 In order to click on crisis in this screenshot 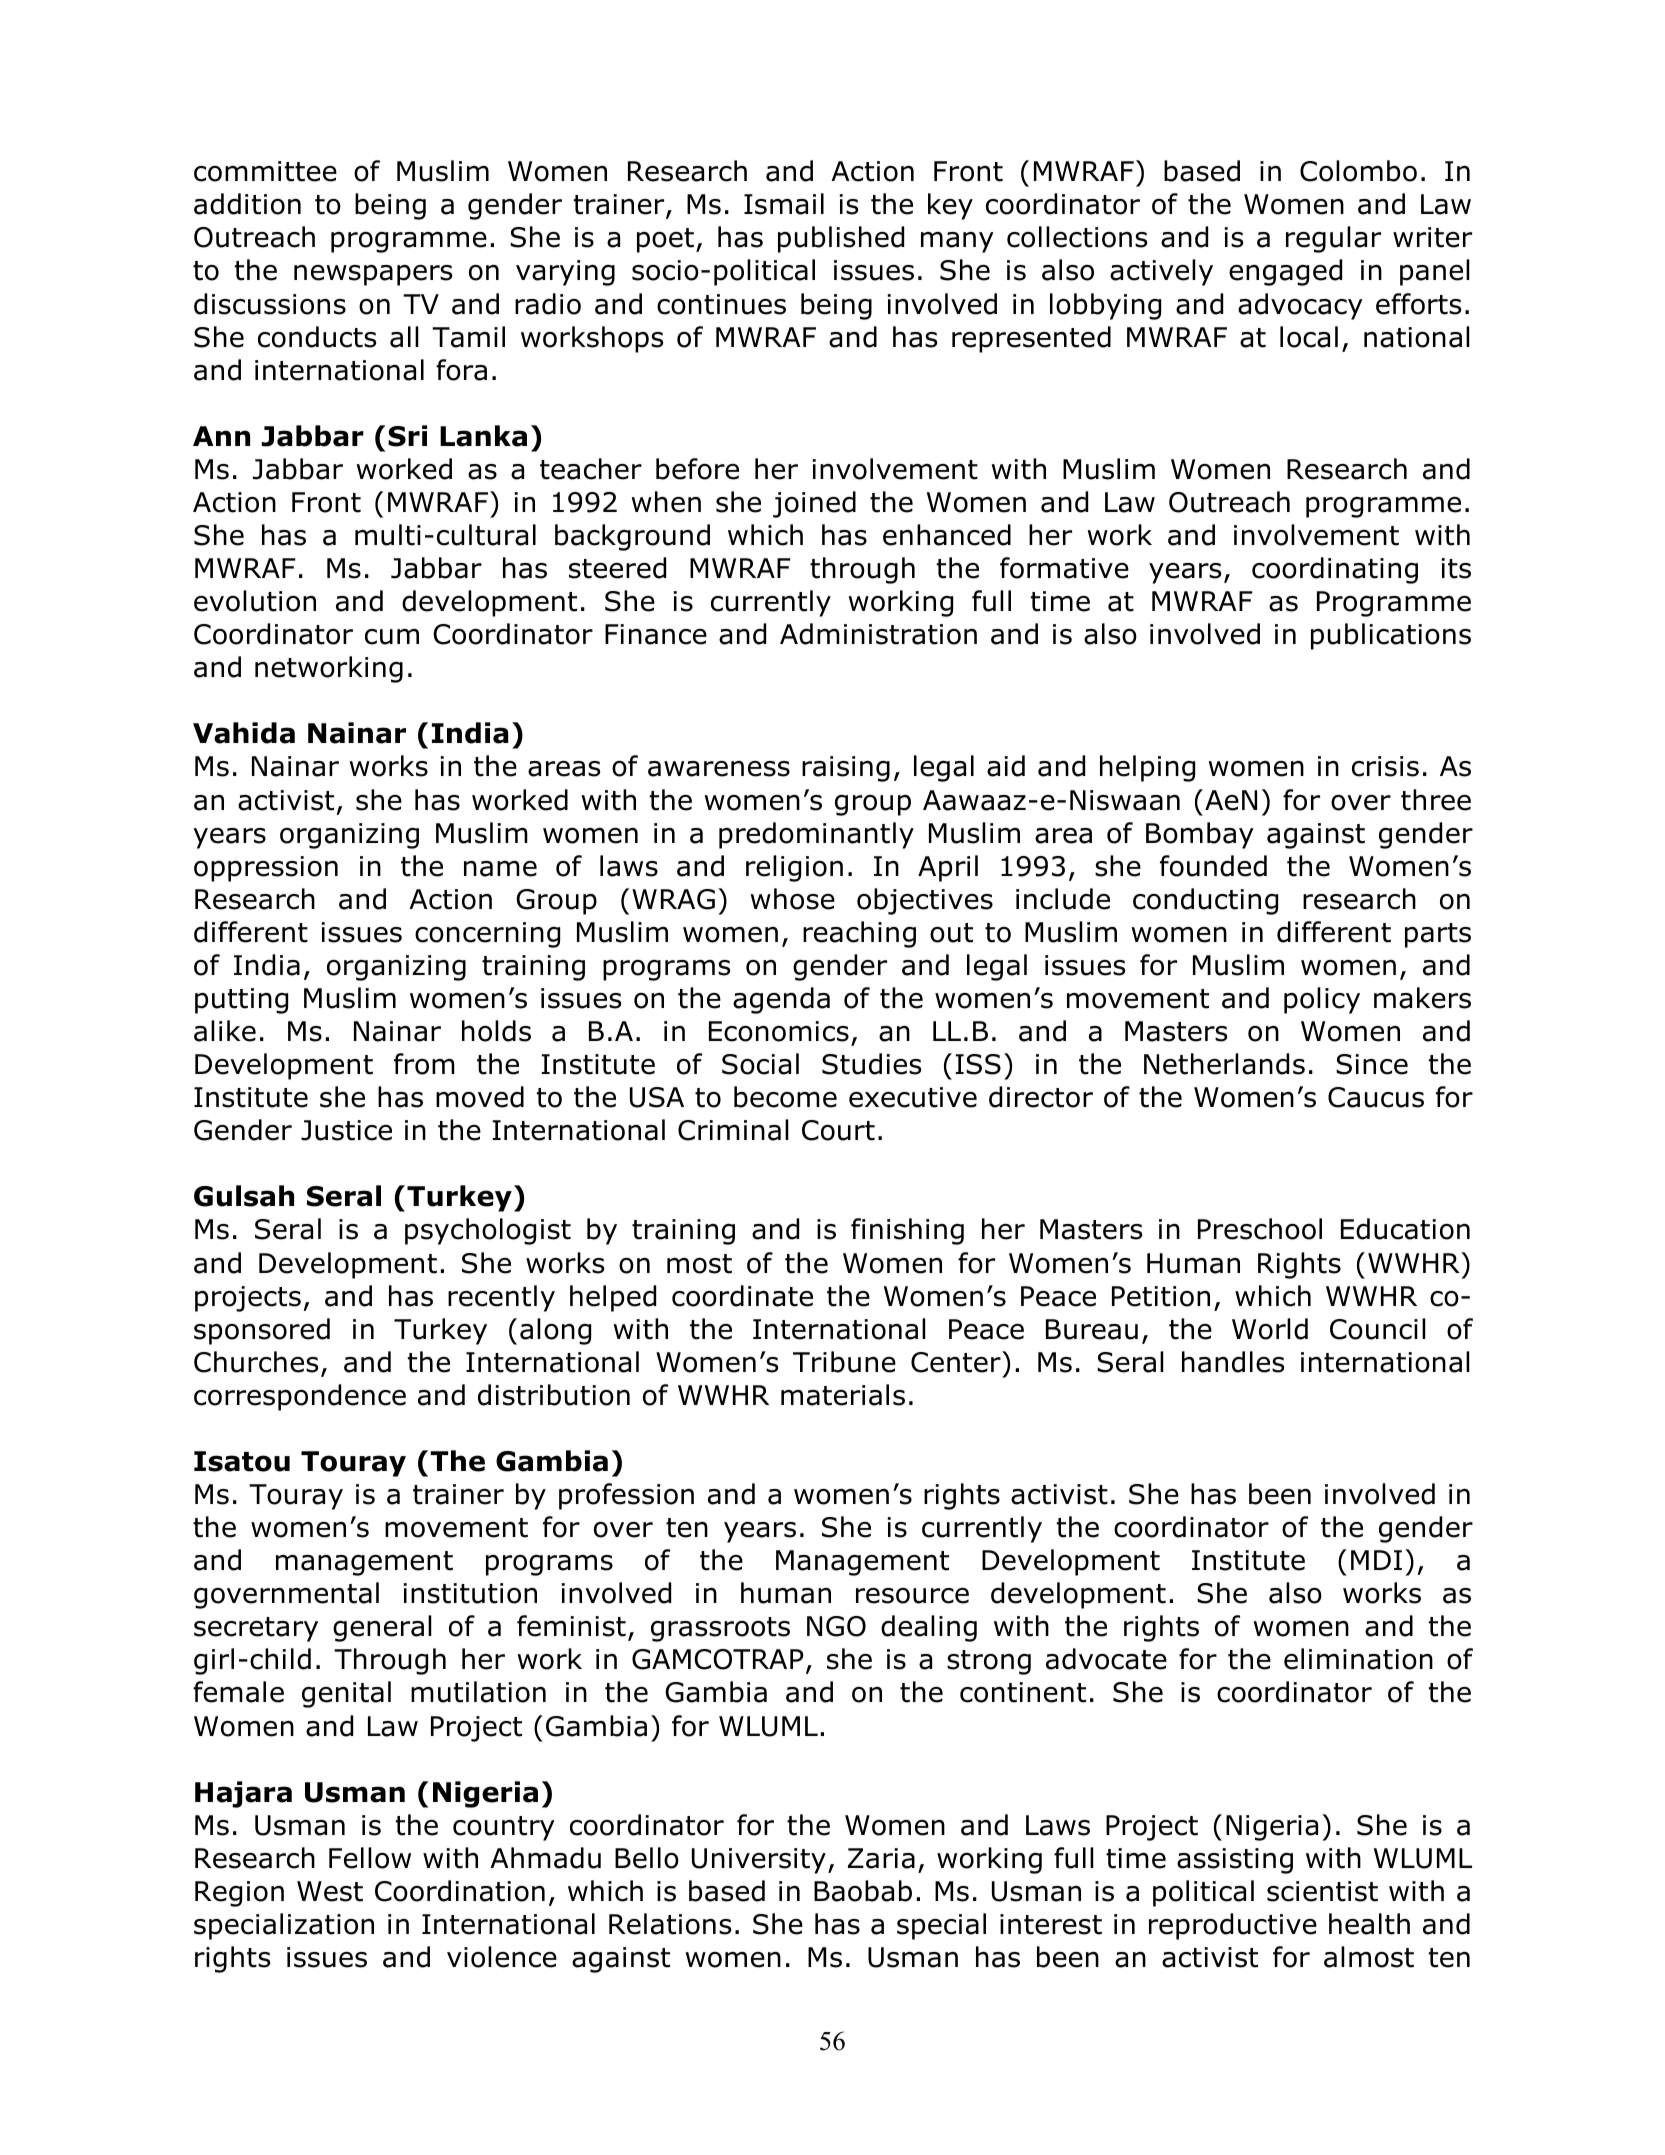, I will do `click(1385, 766)`.
